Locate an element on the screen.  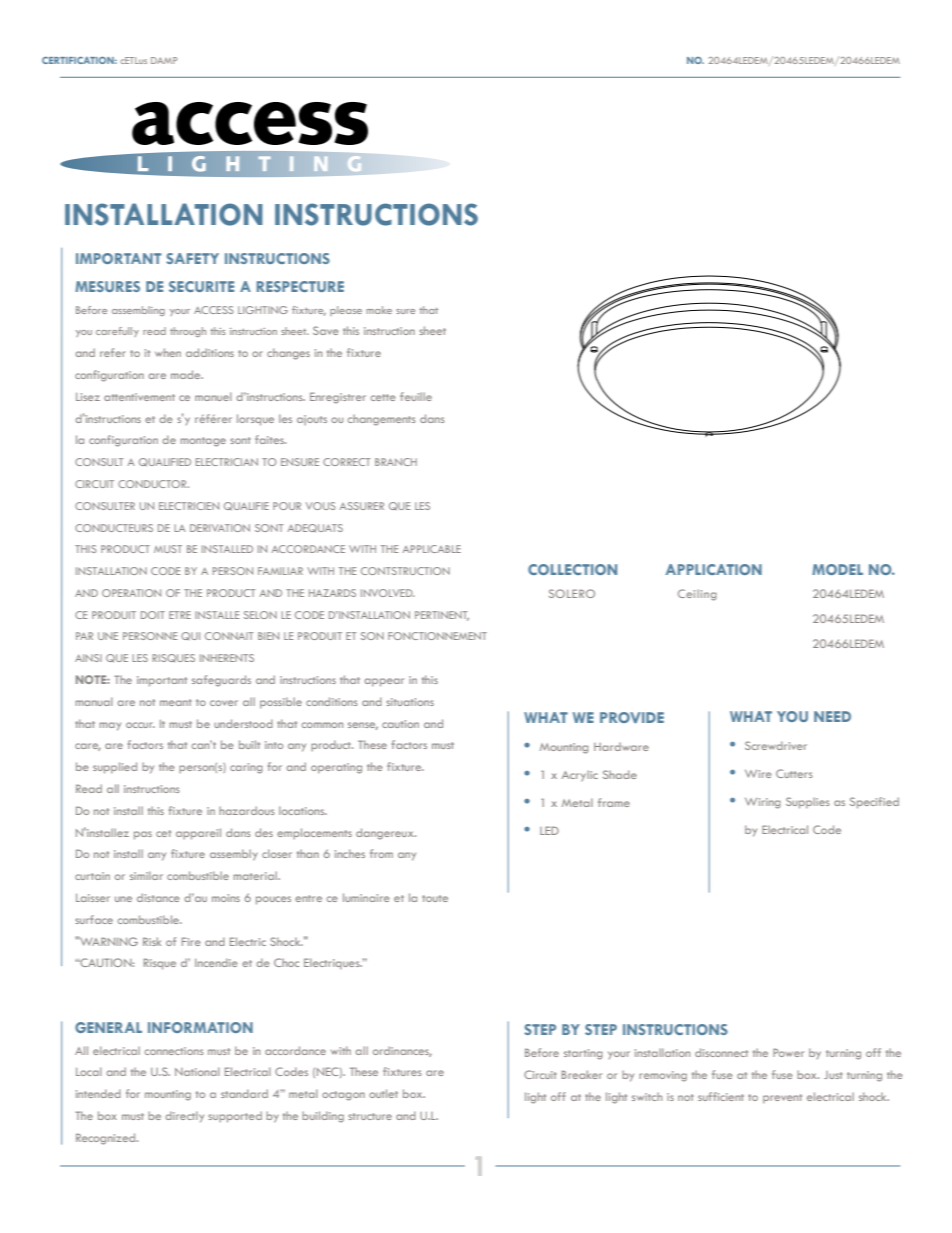
please is located at coordinates (346, 311).
